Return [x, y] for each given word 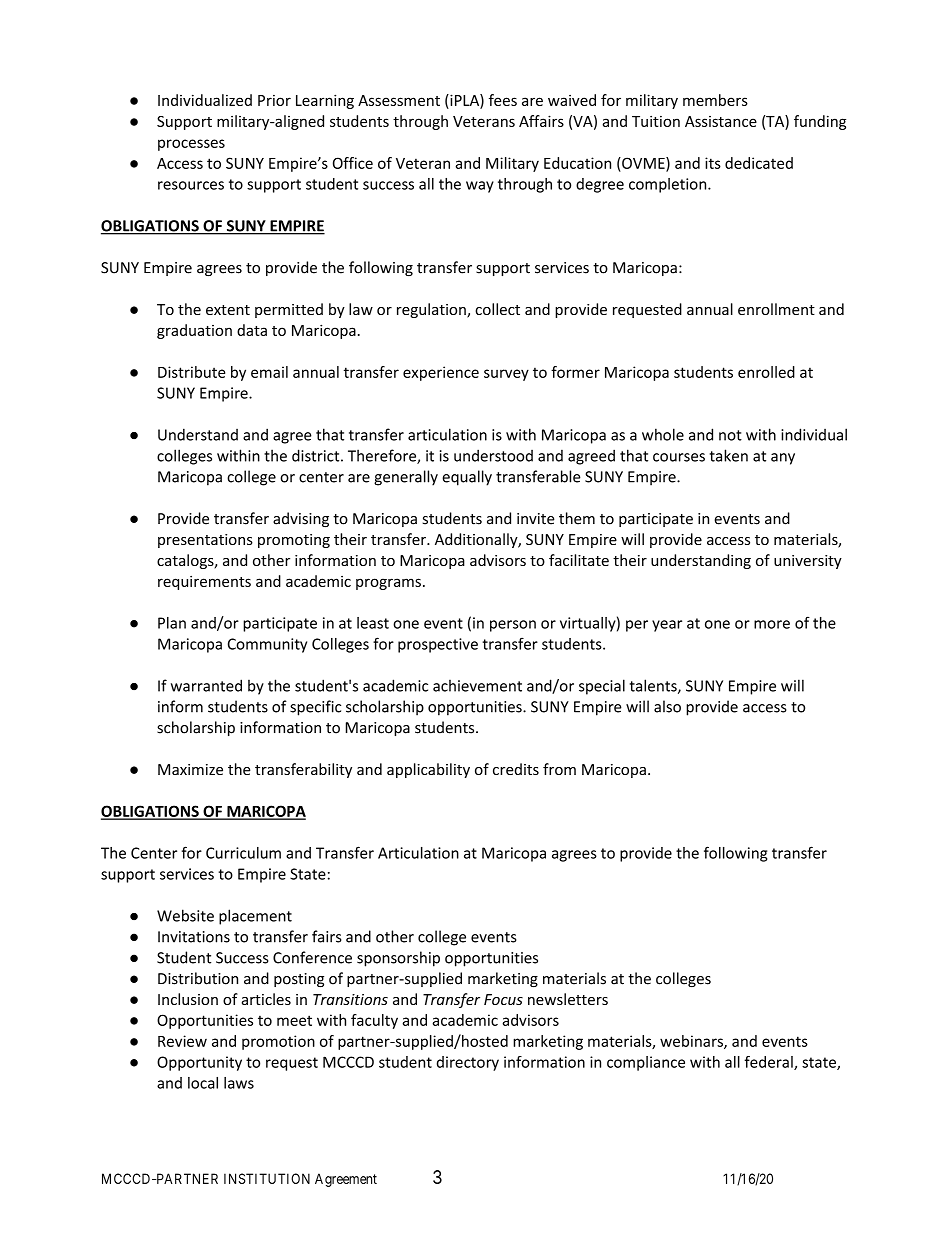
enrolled [766, 372]
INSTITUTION [267, 1178]
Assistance [721, 121]
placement [255, 917]
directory [468, 1063]
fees [503, 100]
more [772, 624]
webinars [692, 1042]
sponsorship [398, 959]
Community [267, 645]
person [513, 626]
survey [506, 375]
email [269, 372]
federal [769, 1063]
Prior [274, 100]
